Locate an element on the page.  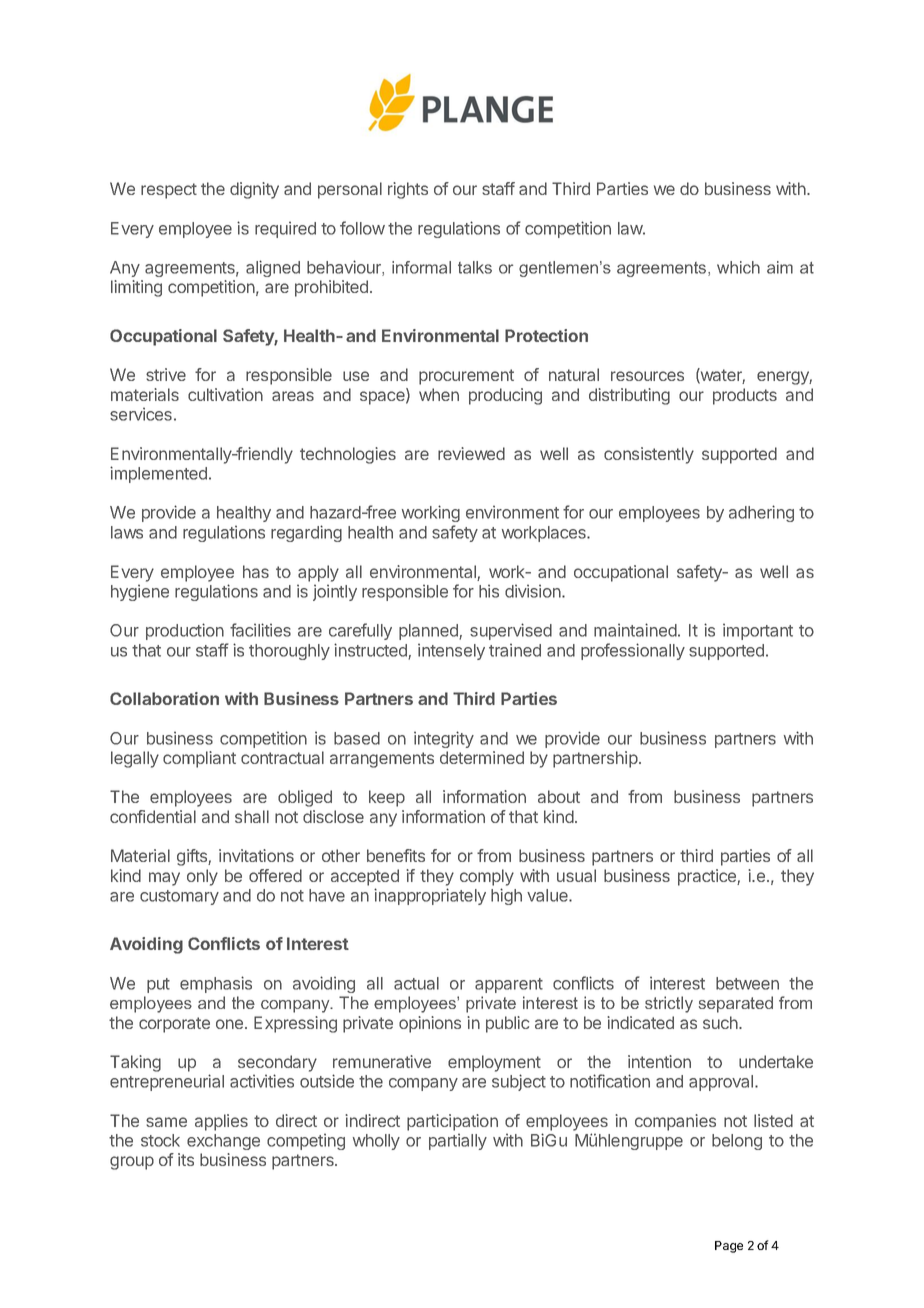
professionally is located at coordinates (633, 651).
